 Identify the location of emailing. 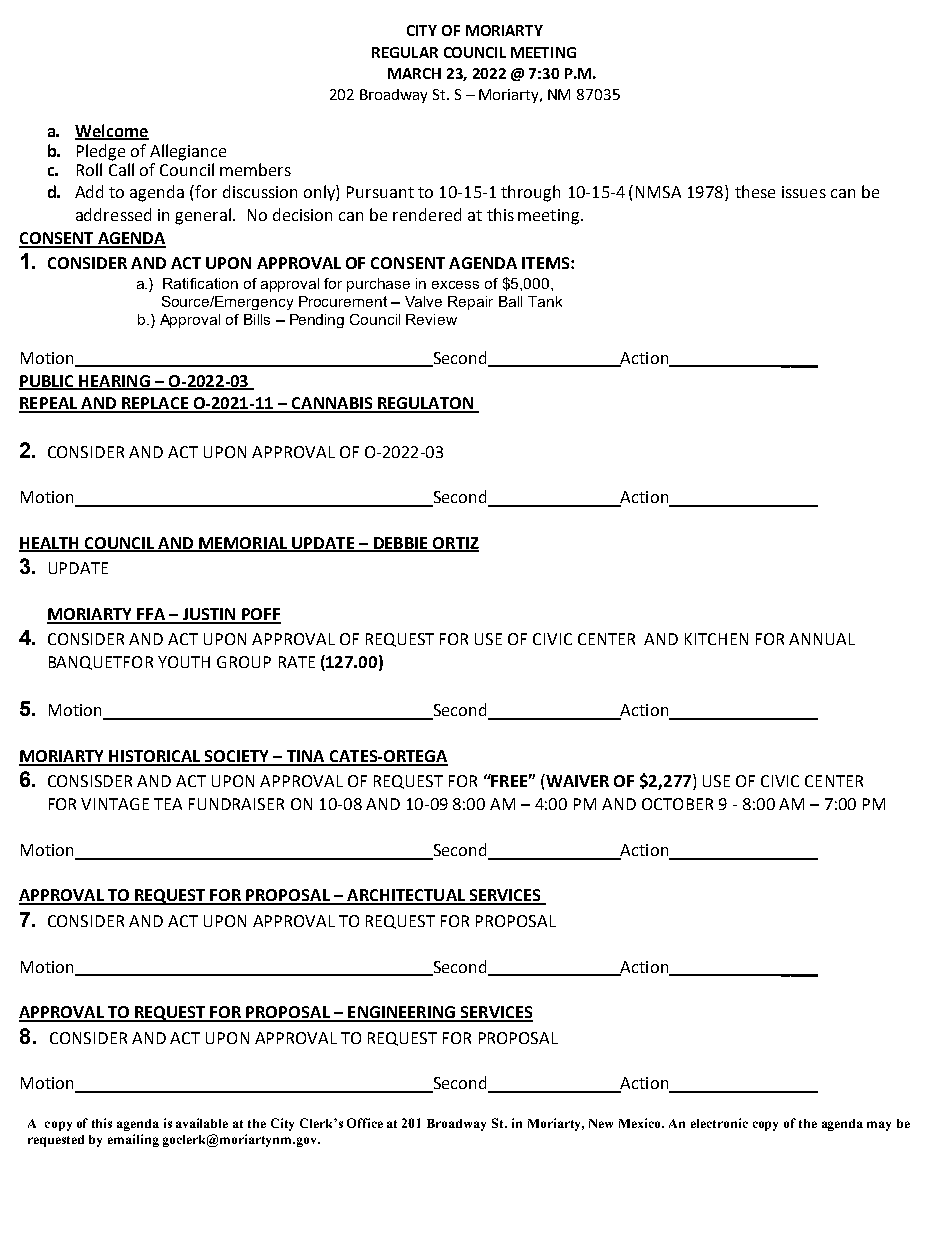
(133, 1140).
